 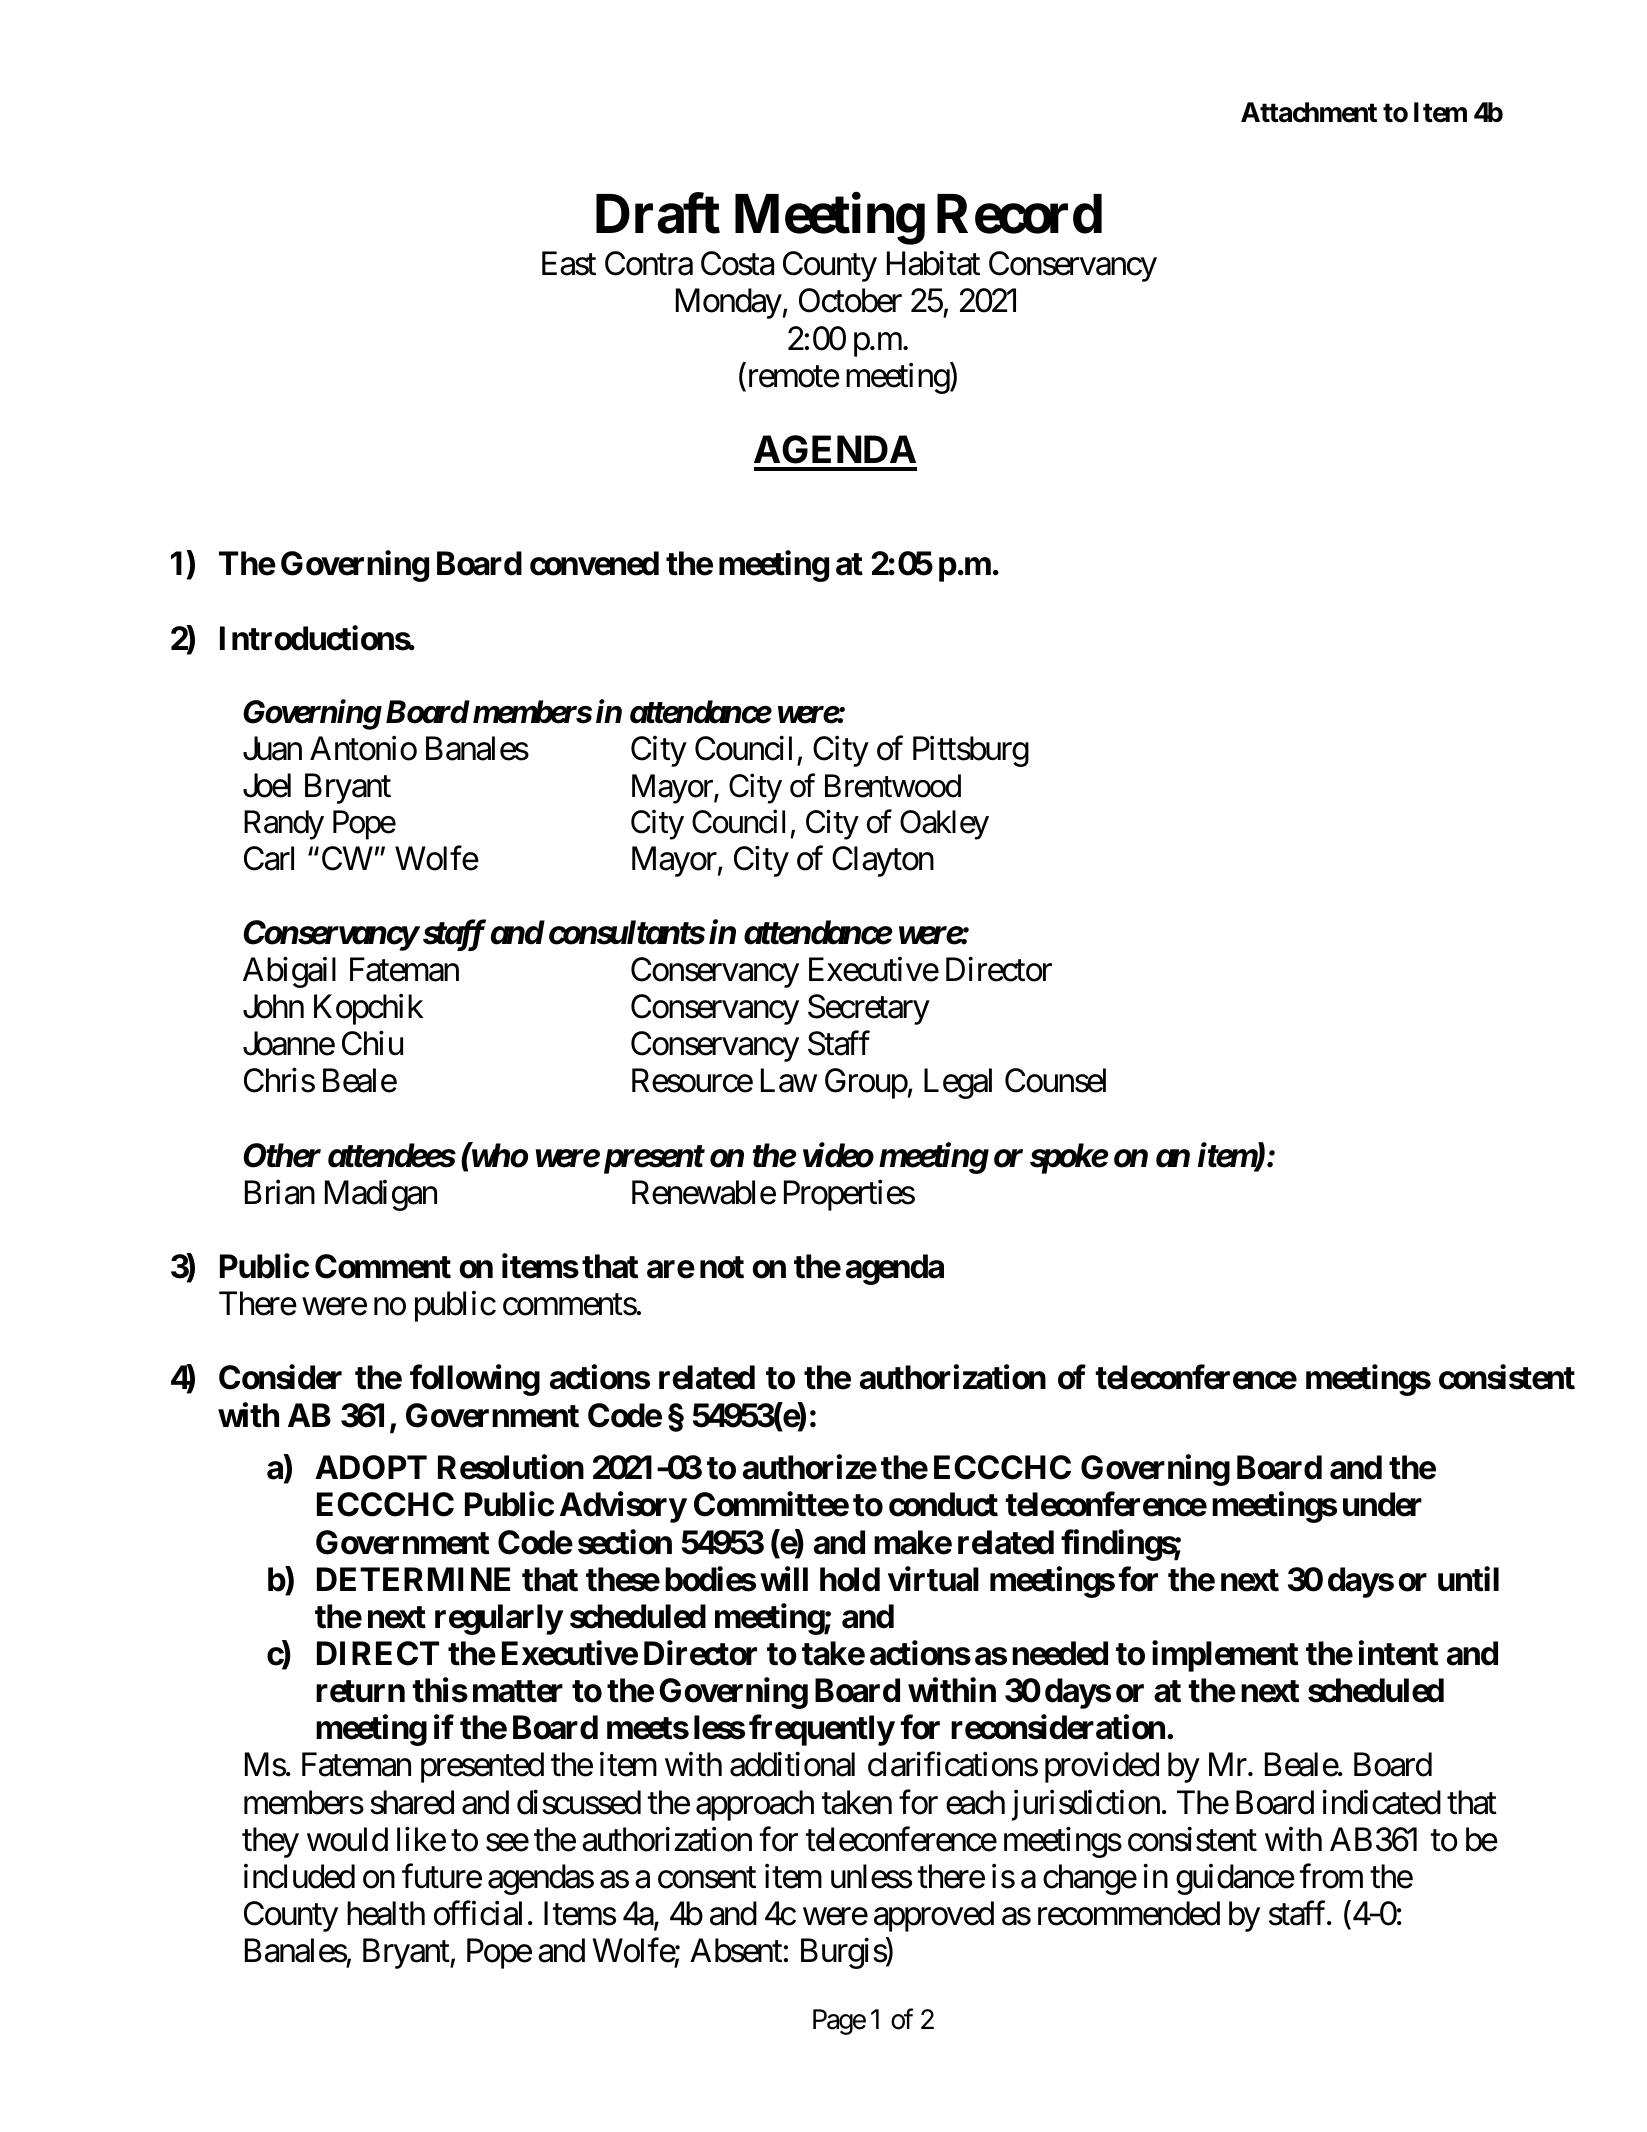 I want to click on Habitat, so click(x=933, y=263).
